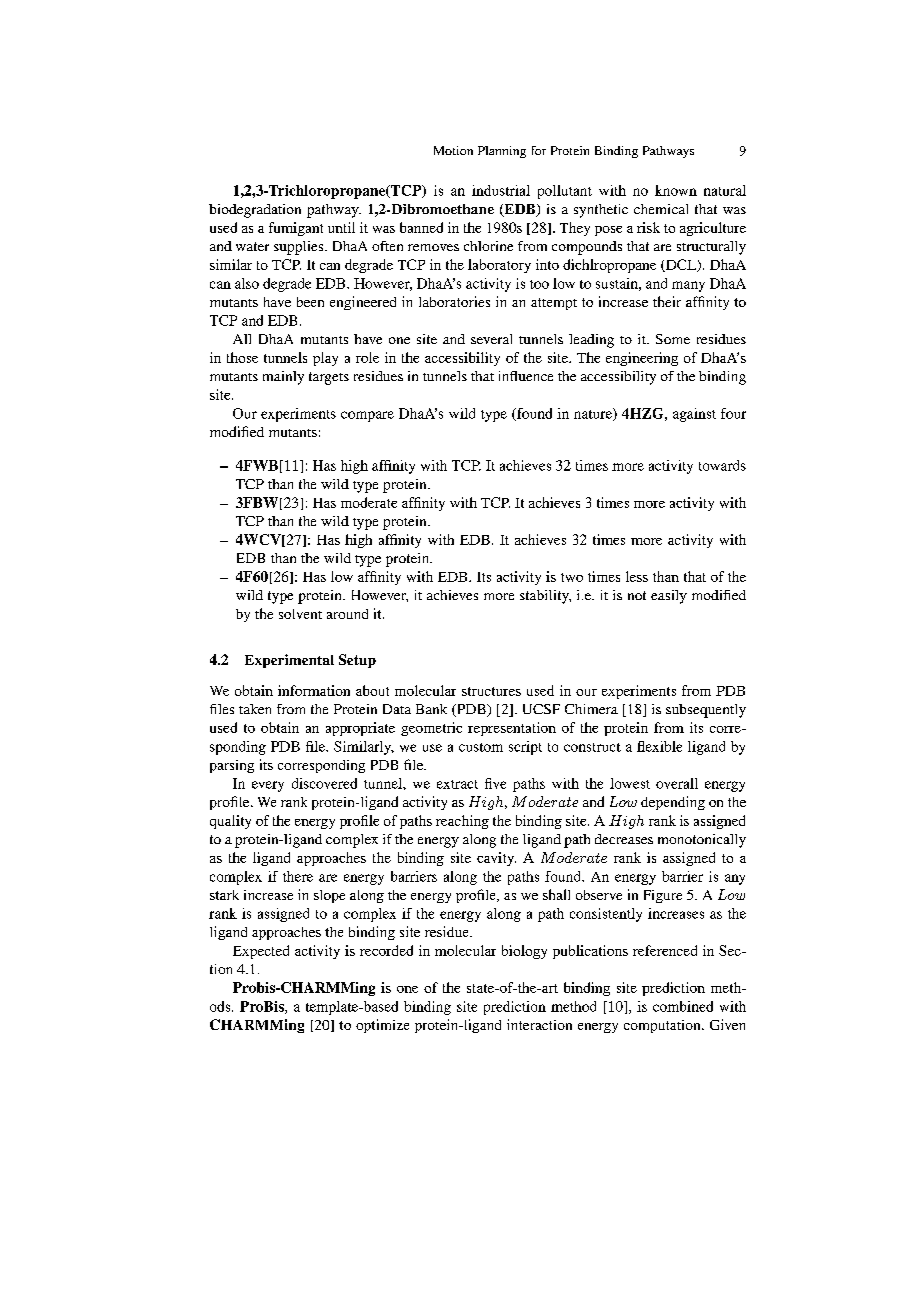 This page has width=924, height=1308. Describe the element at coordinates (526, 376) in the page. I see `influence` at that location.
